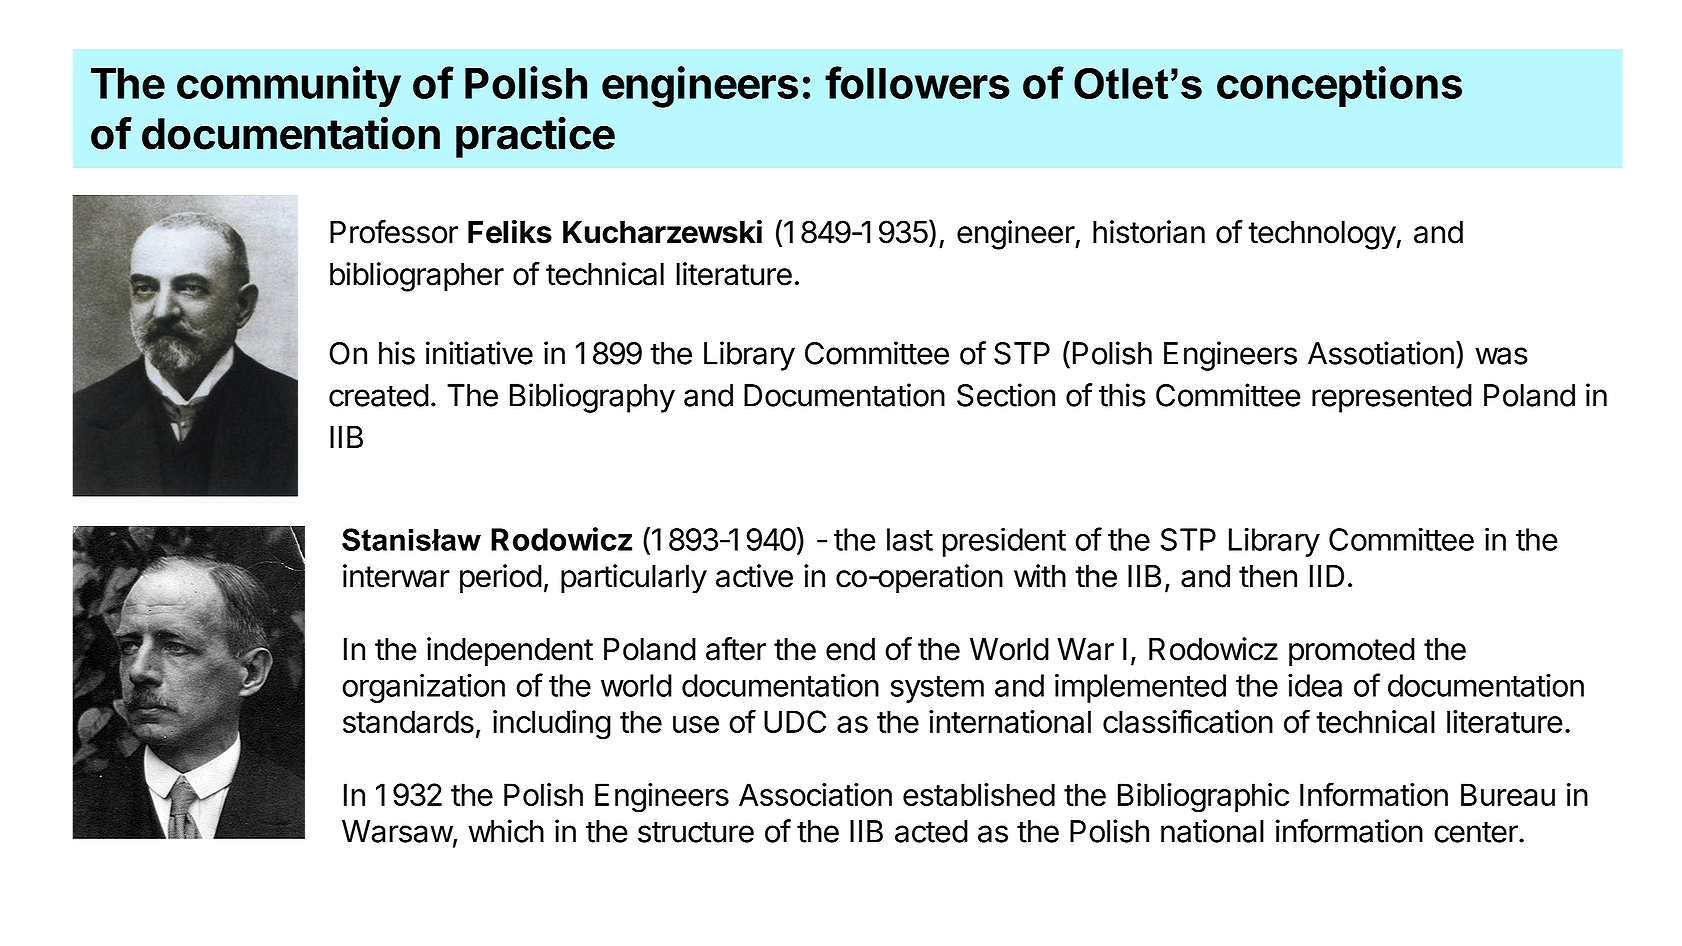  Describe the element at coordinates (535, 137) in the screenshot. I see `practice` at that location.
